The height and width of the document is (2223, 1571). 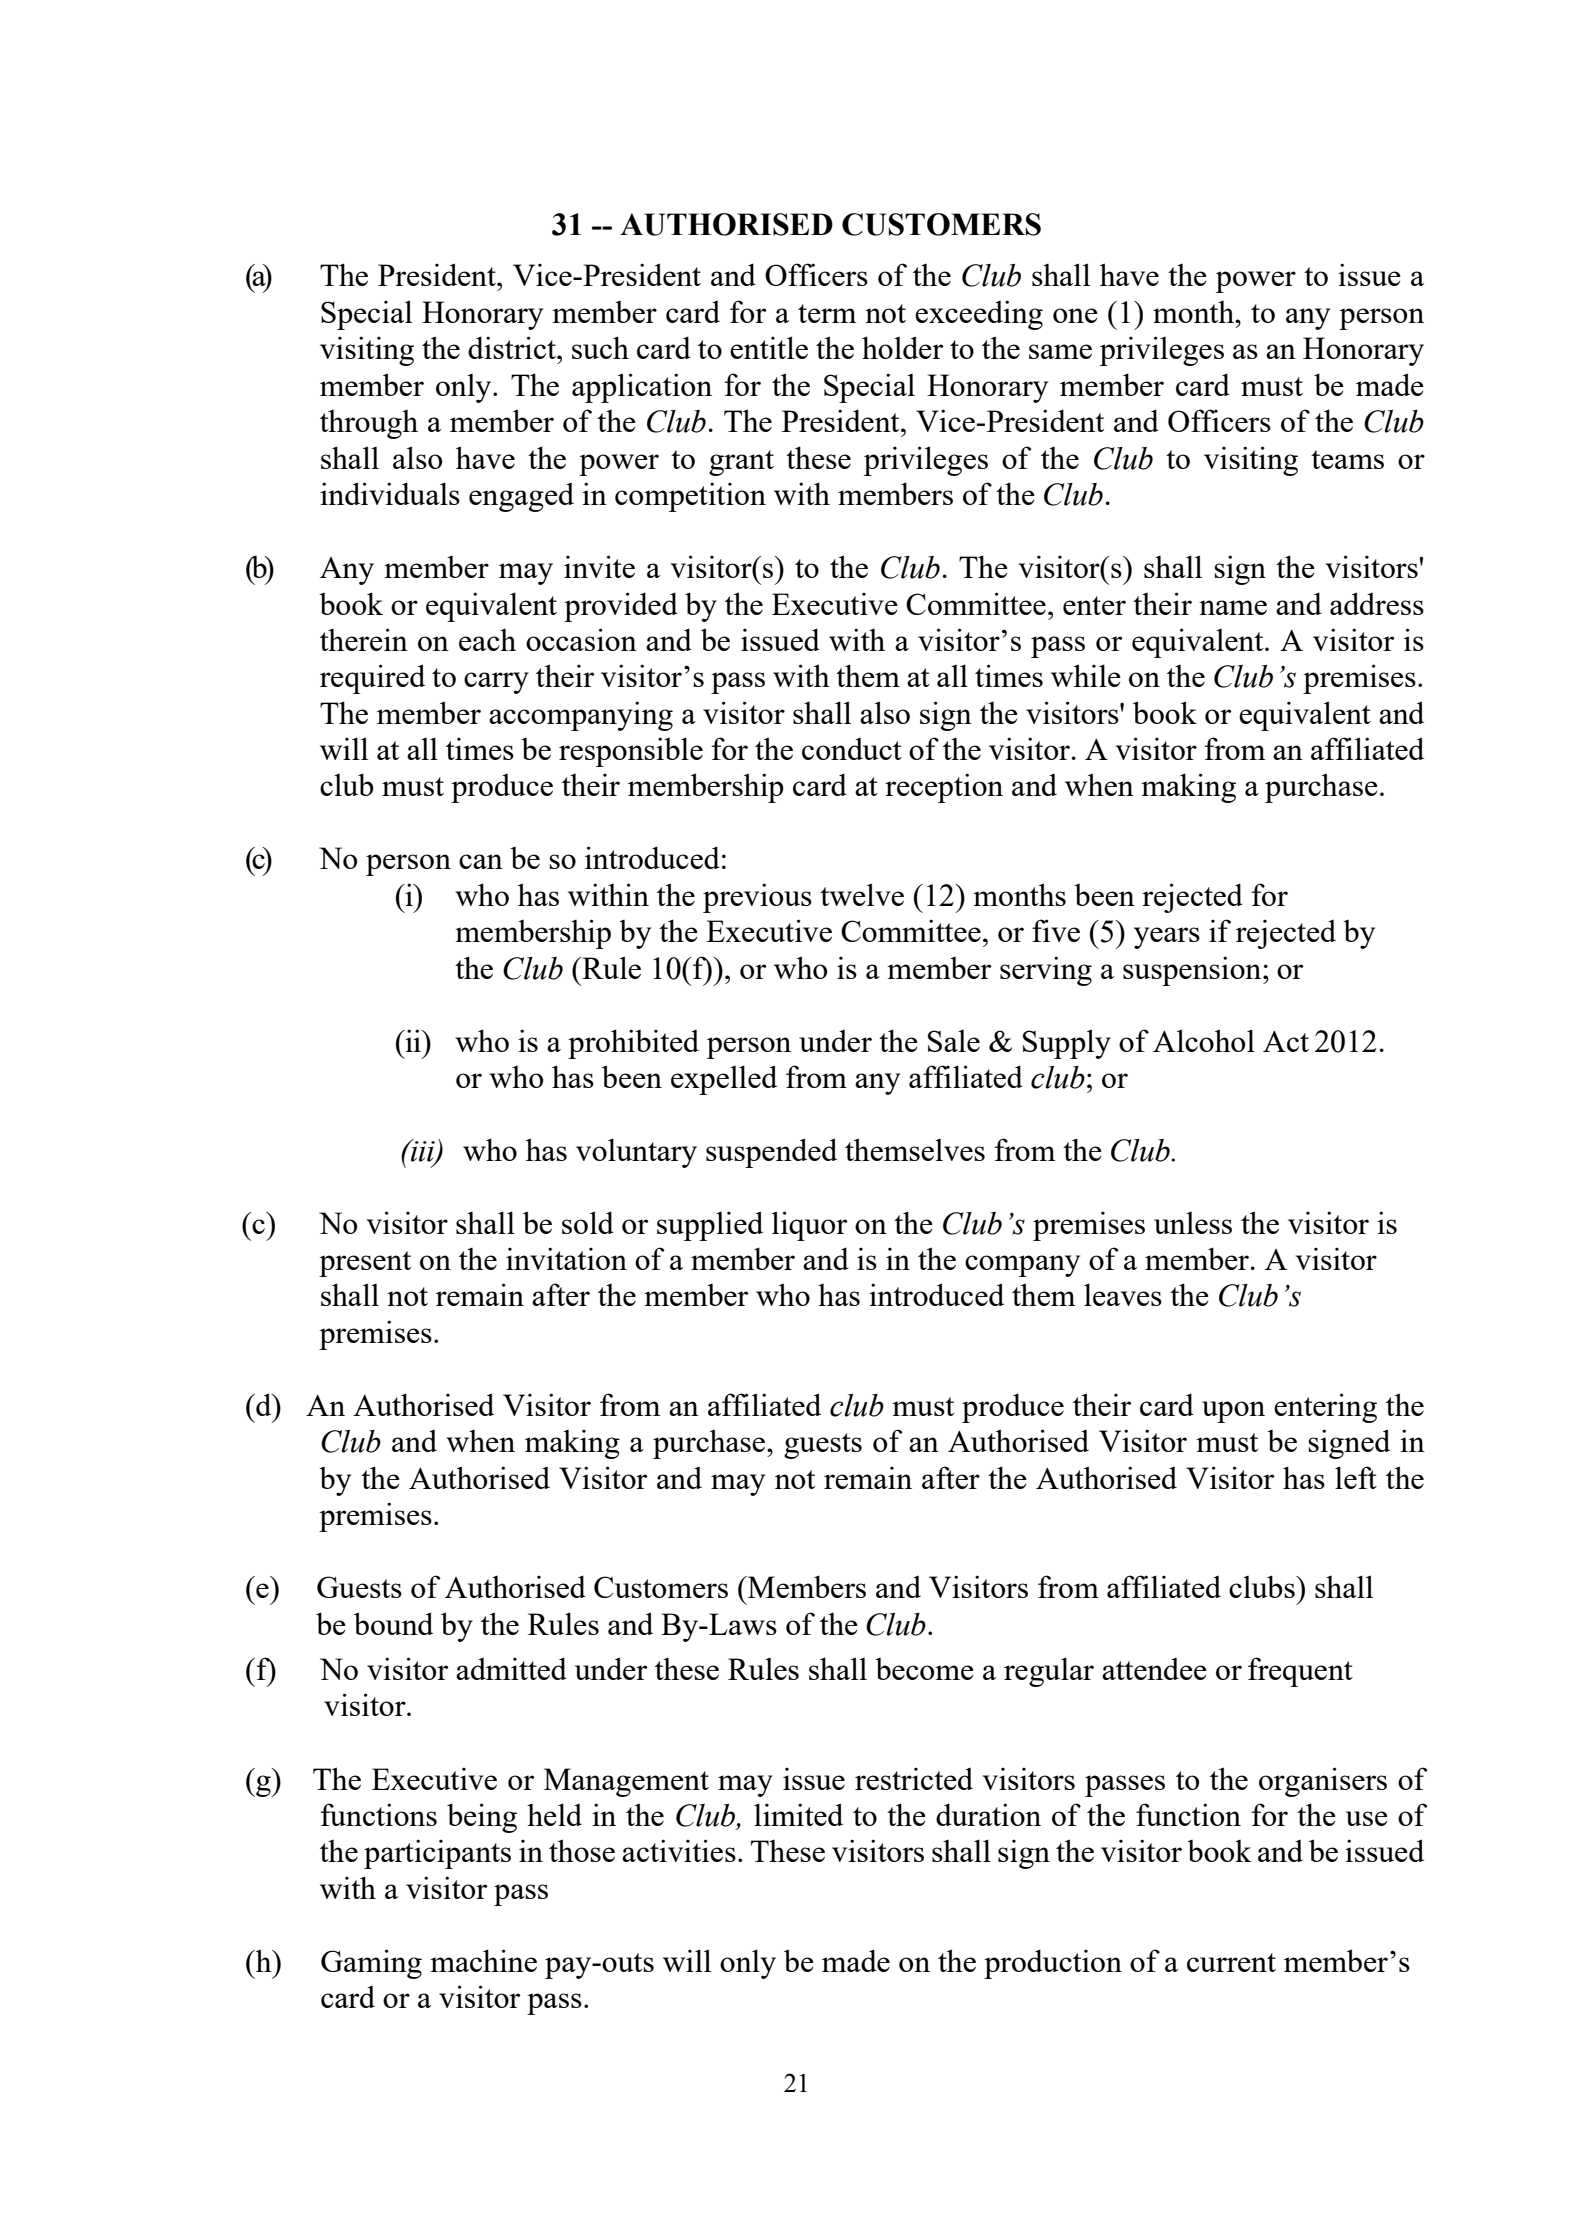 I want to click on machine, so click(x=483, y=1960).
